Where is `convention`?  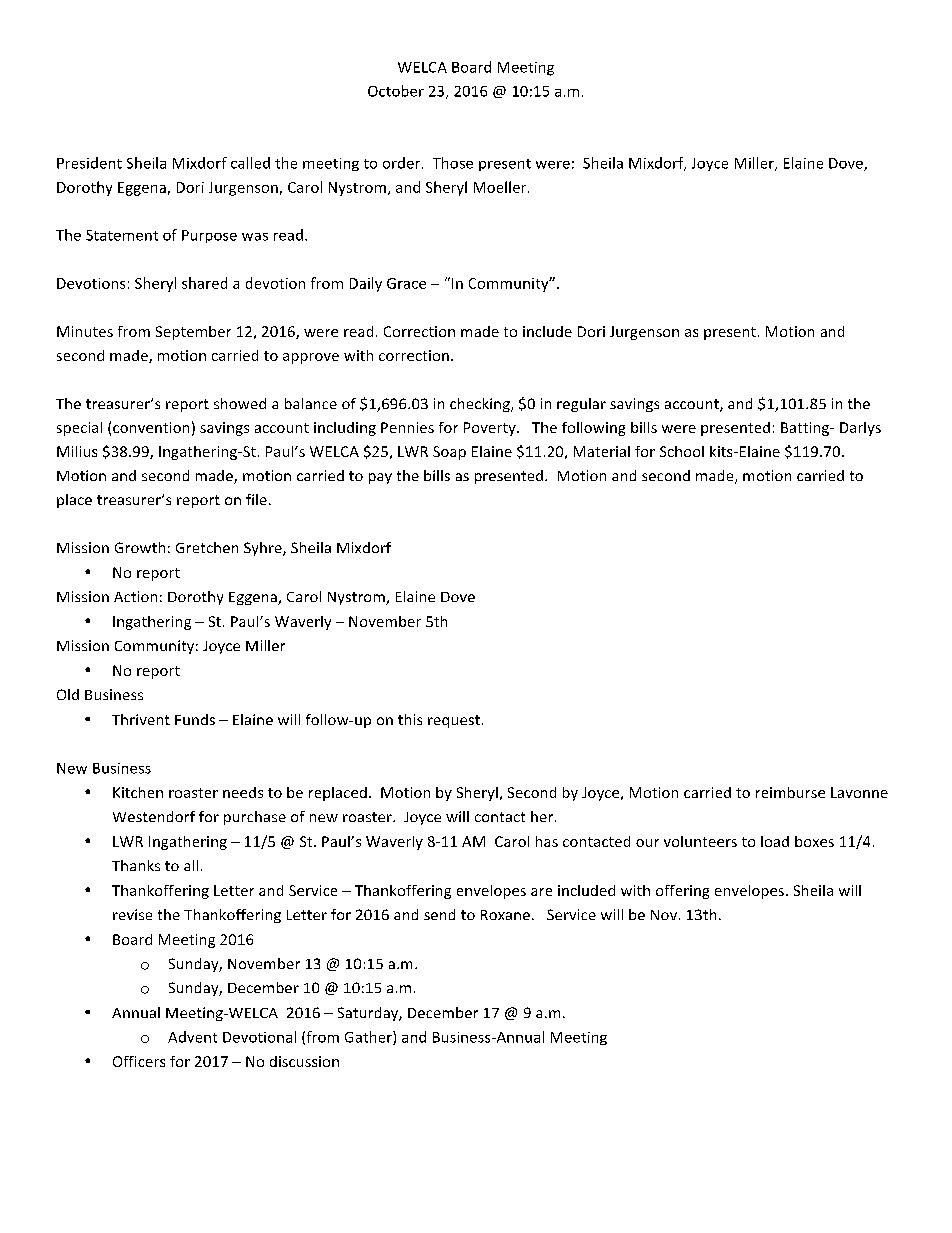 convention is located at coordinates (151, 427).
